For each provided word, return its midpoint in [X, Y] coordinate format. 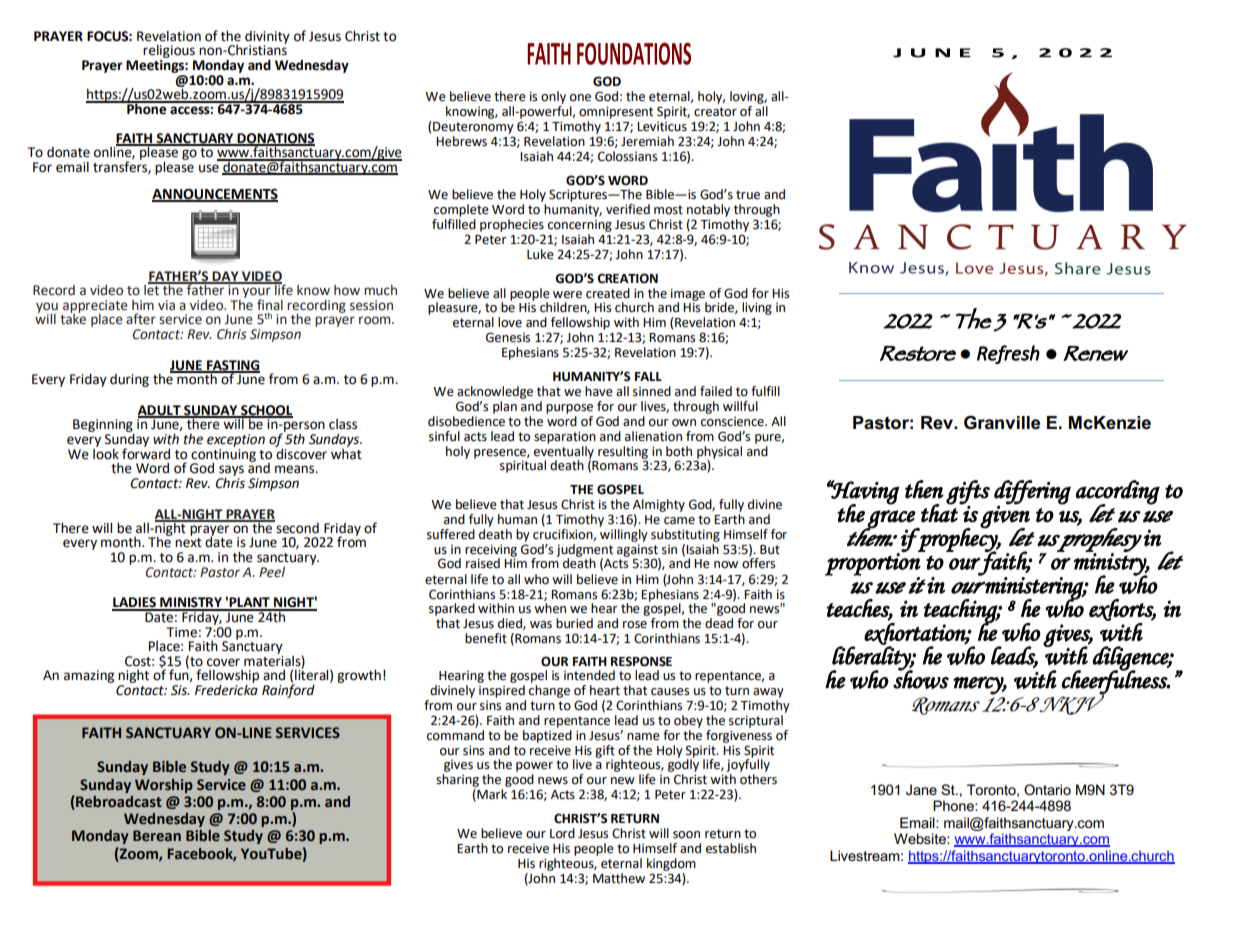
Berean [157, 836]
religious [169, 53]
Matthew [619, 878]
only [553, 97]
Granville [1002, 422]
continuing [223, 455]
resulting [623, 453]
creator [715, 112]
